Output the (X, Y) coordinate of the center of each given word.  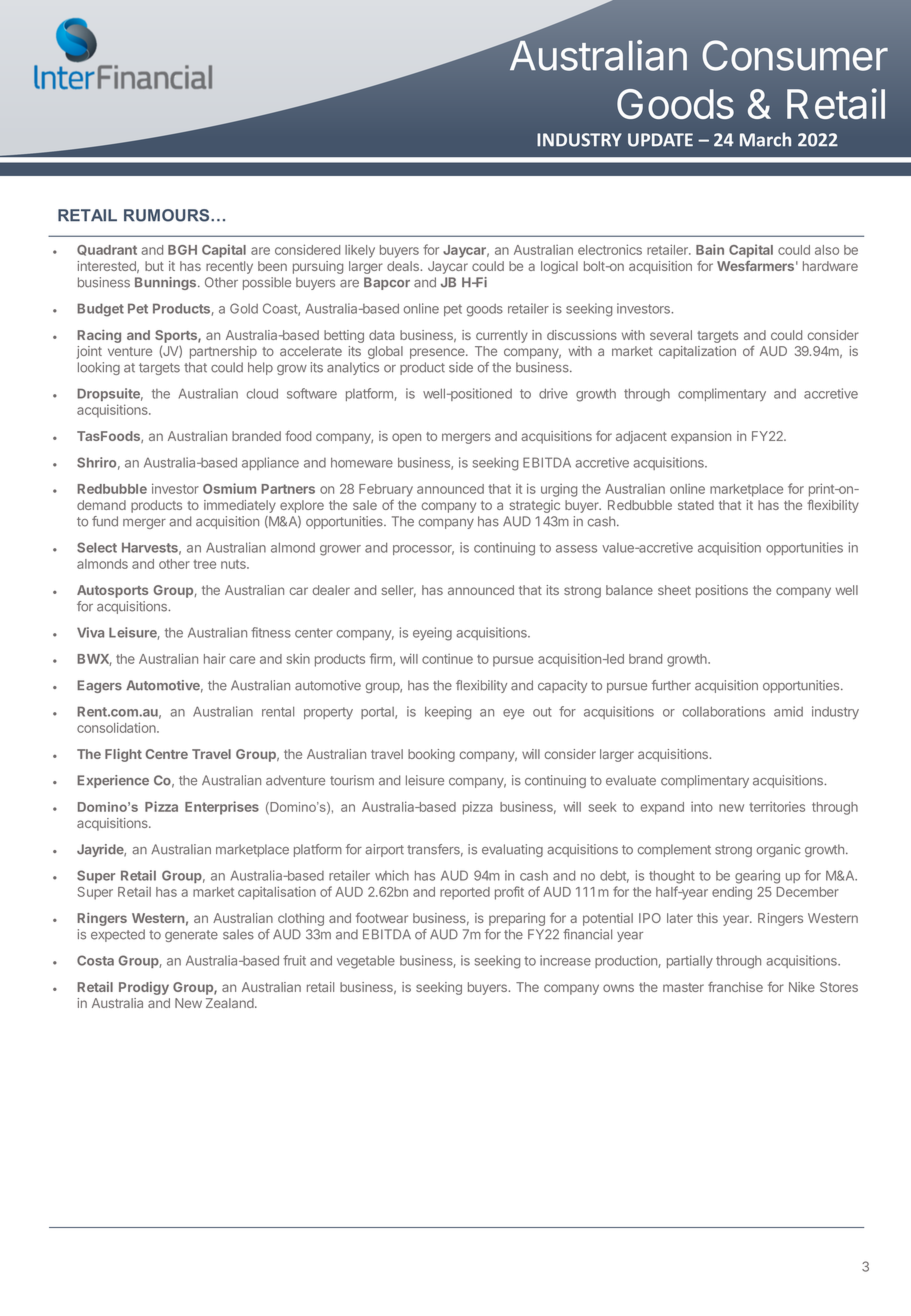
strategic (534, 506)
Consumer (795, 55)
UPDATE (660, 140)
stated (696, 505)
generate (191, 936)
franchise (735, 986)
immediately (240, 506)
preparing (517, 919)
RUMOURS (168, 215)
